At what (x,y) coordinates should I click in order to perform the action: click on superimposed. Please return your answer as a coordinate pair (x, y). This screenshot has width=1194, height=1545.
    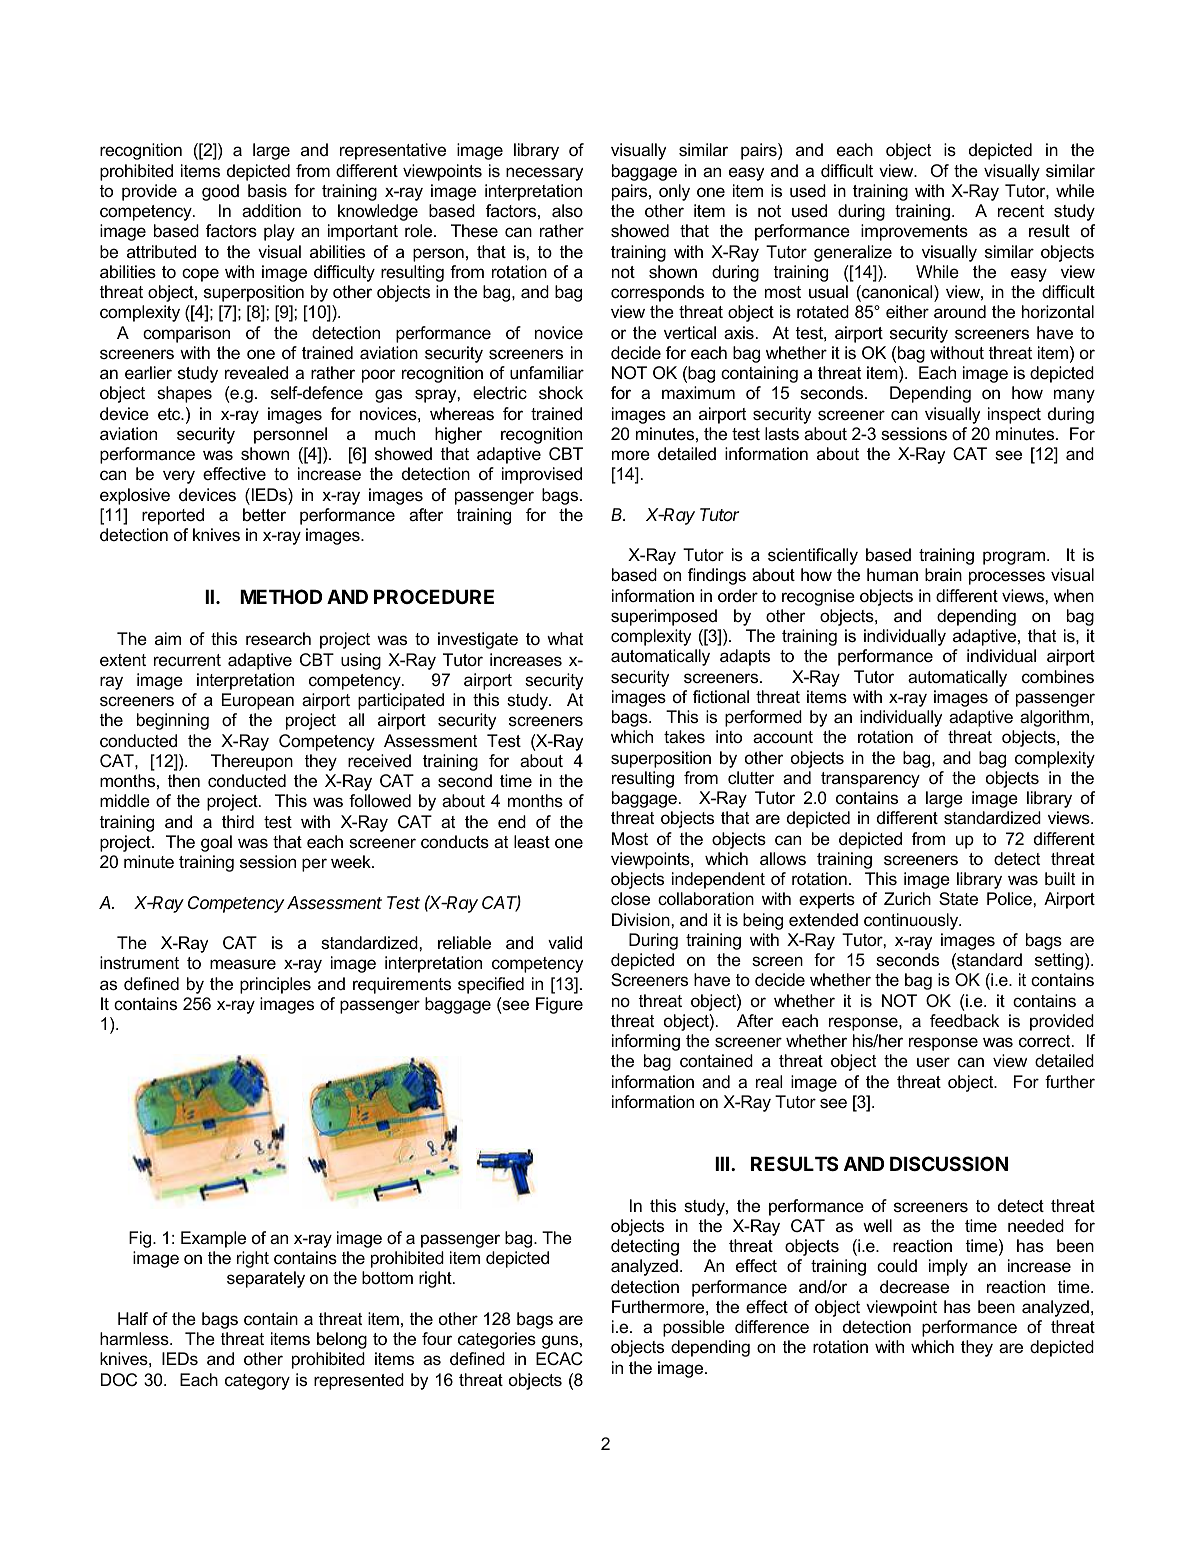
    Looking at the image, I should click on (664, 617).
